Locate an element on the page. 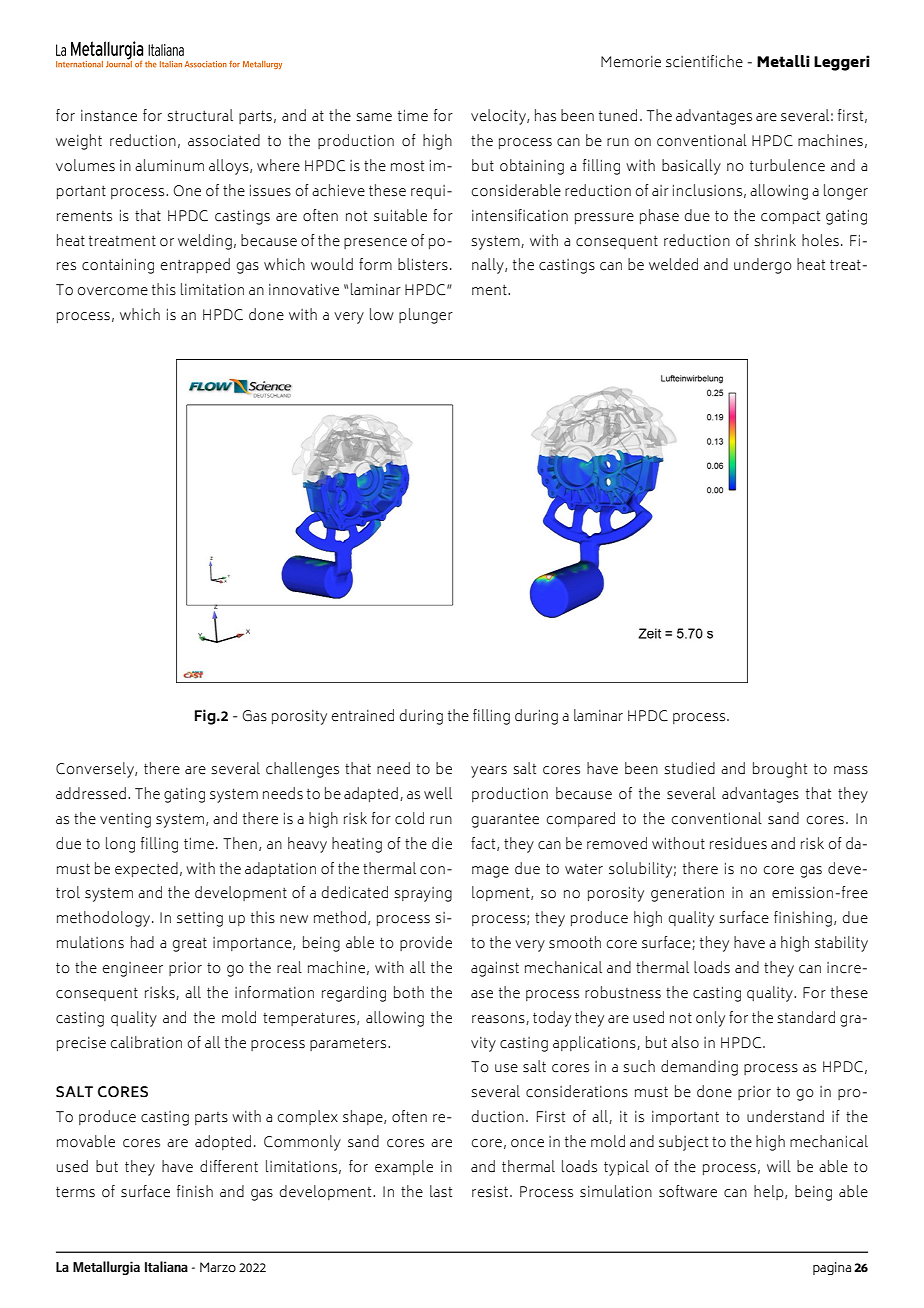  undergo is located at coordinates (763, 266).
